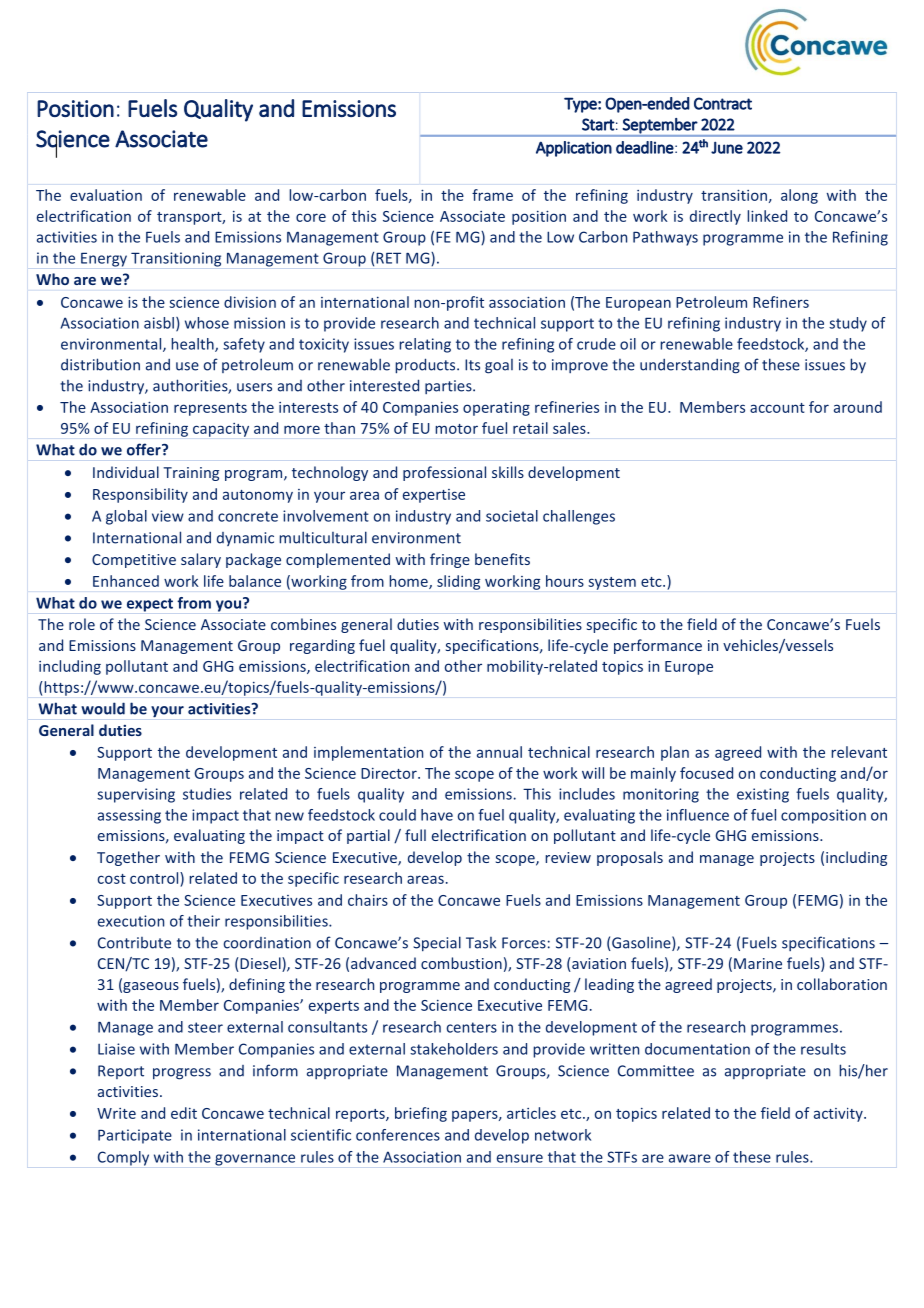 This screenshot has width=924, height=1308. I want to click on articles, so click(531, 1113).
